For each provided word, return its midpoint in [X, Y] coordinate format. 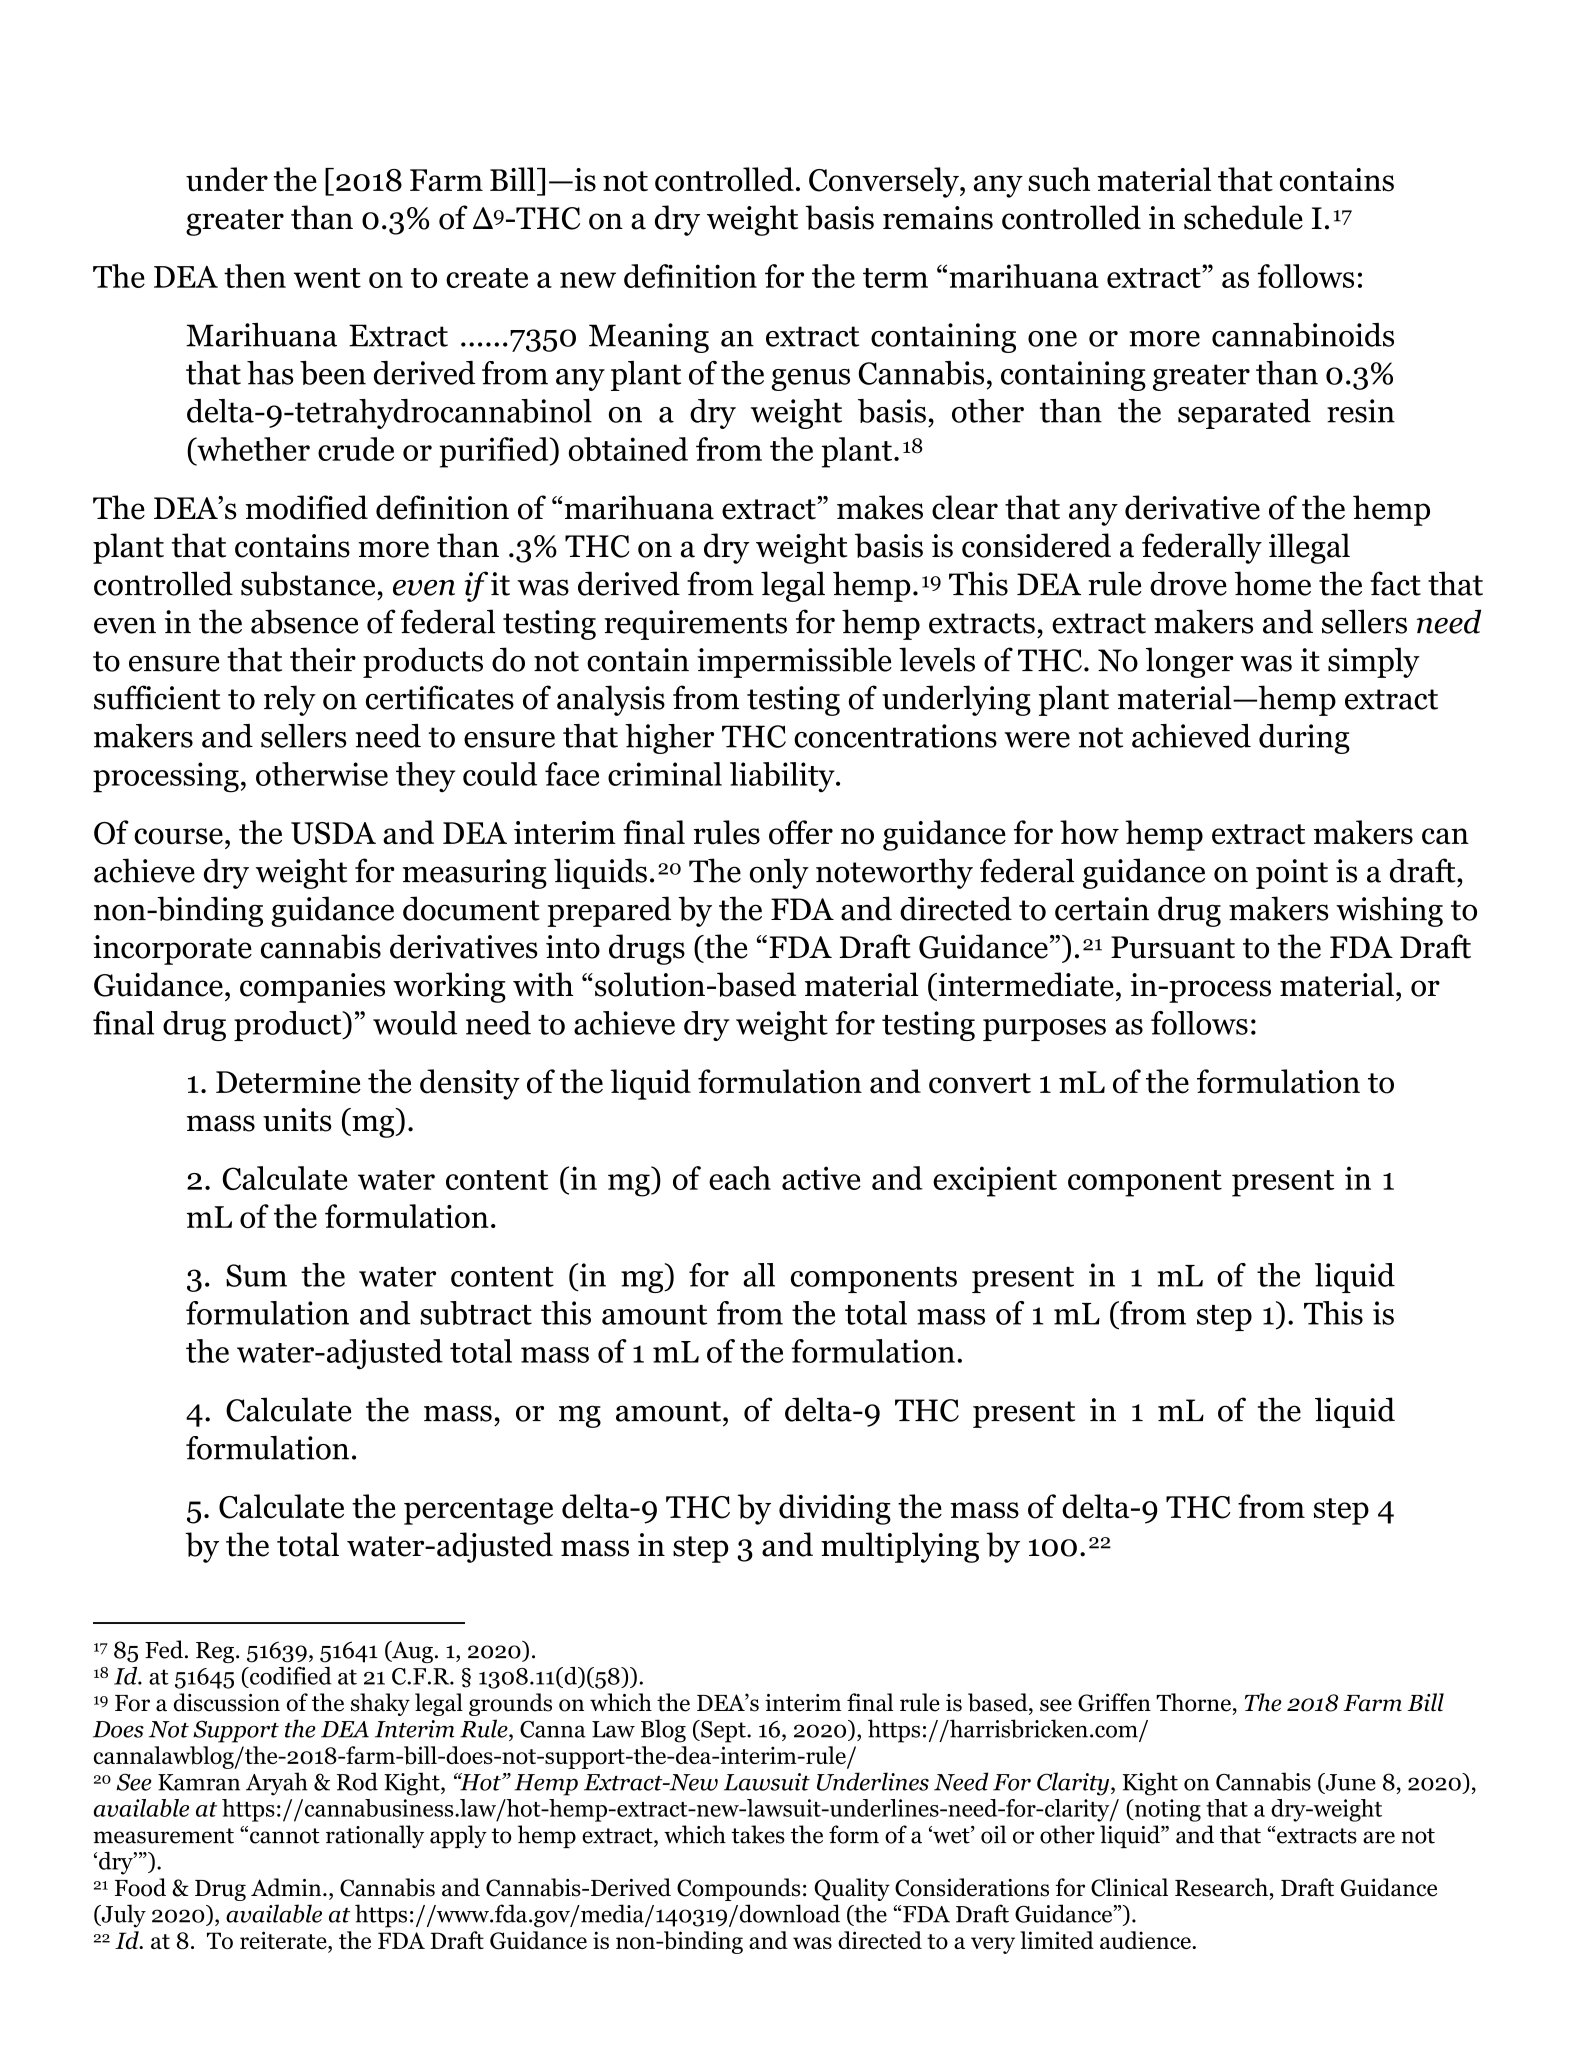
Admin [287, 1887]
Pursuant [1173, 947]
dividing [835, 1509]
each [740, 1178]
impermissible [794, 662]
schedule [1243, 217]
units [297, 1120]
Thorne [1193, 1702]
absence [304, 621]
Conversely [885, 182]
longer [1190, 662]
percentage [478, 1511]
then [255, 276]
